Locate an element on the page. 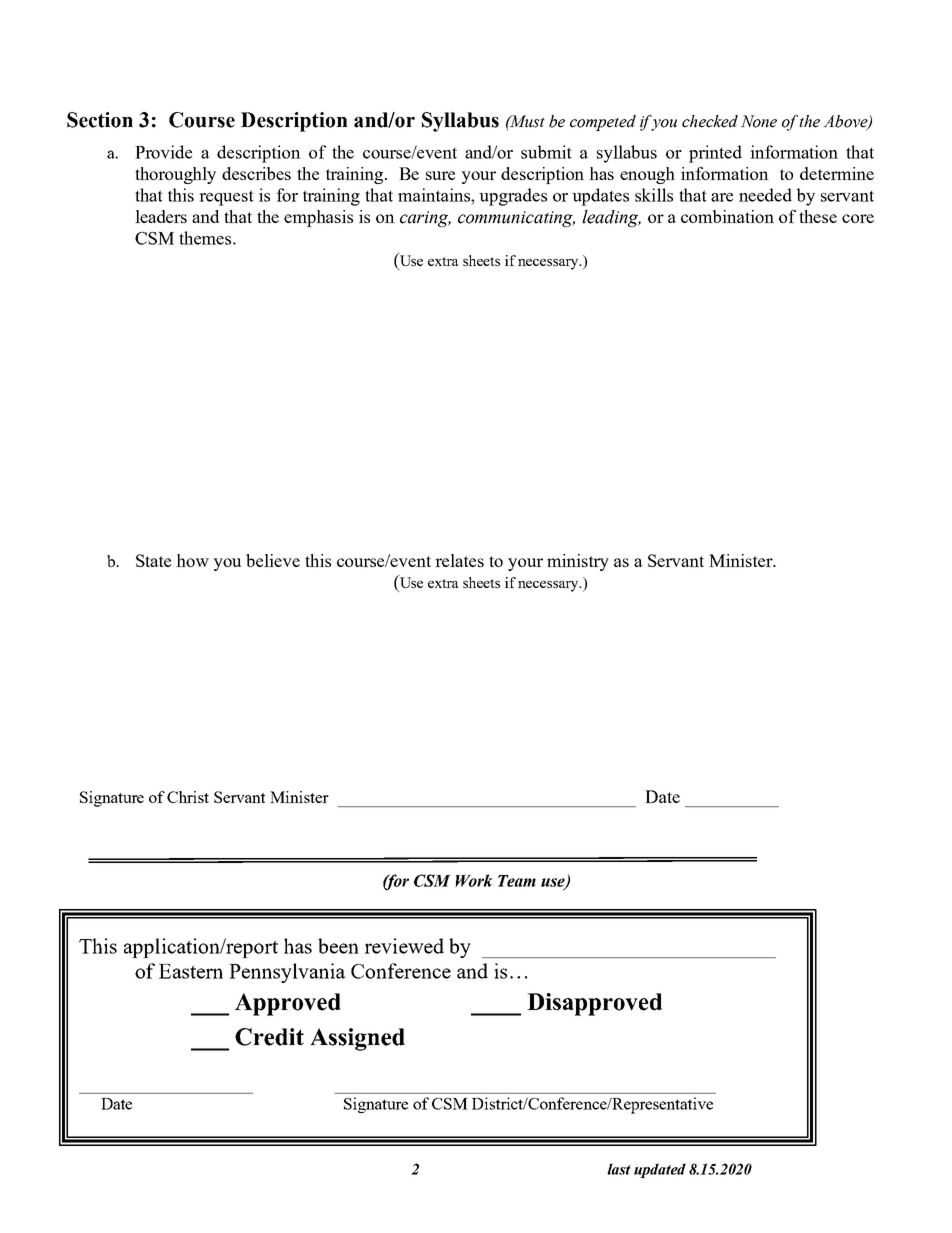 Image resolution: width=952 pixels, height=1233 pixels. Provide is located at coordinates (163, 152).
